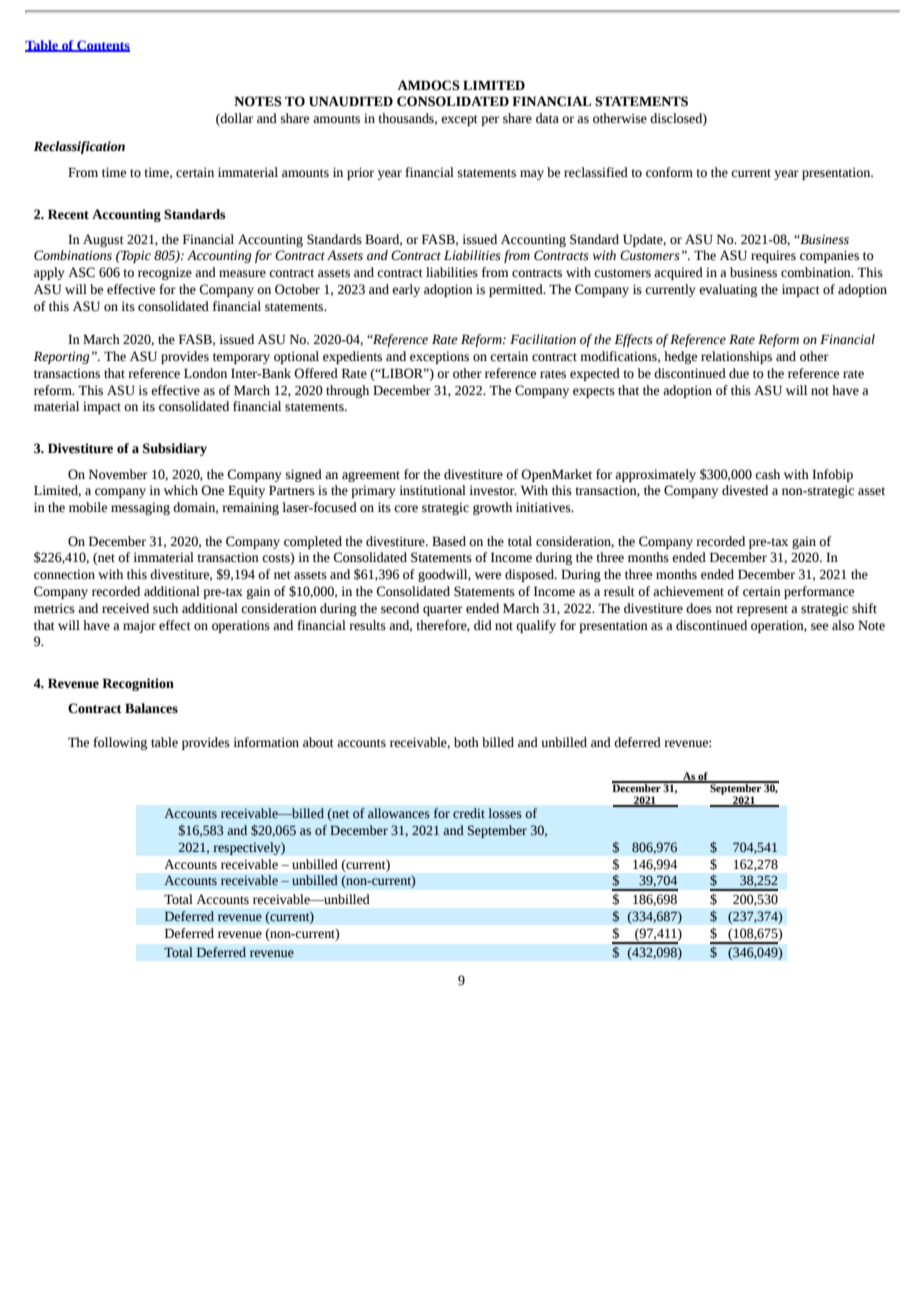  What do you see at coordinates (165, 608) in the screenshot?
I see `such` at bounding box center [165, 608].
